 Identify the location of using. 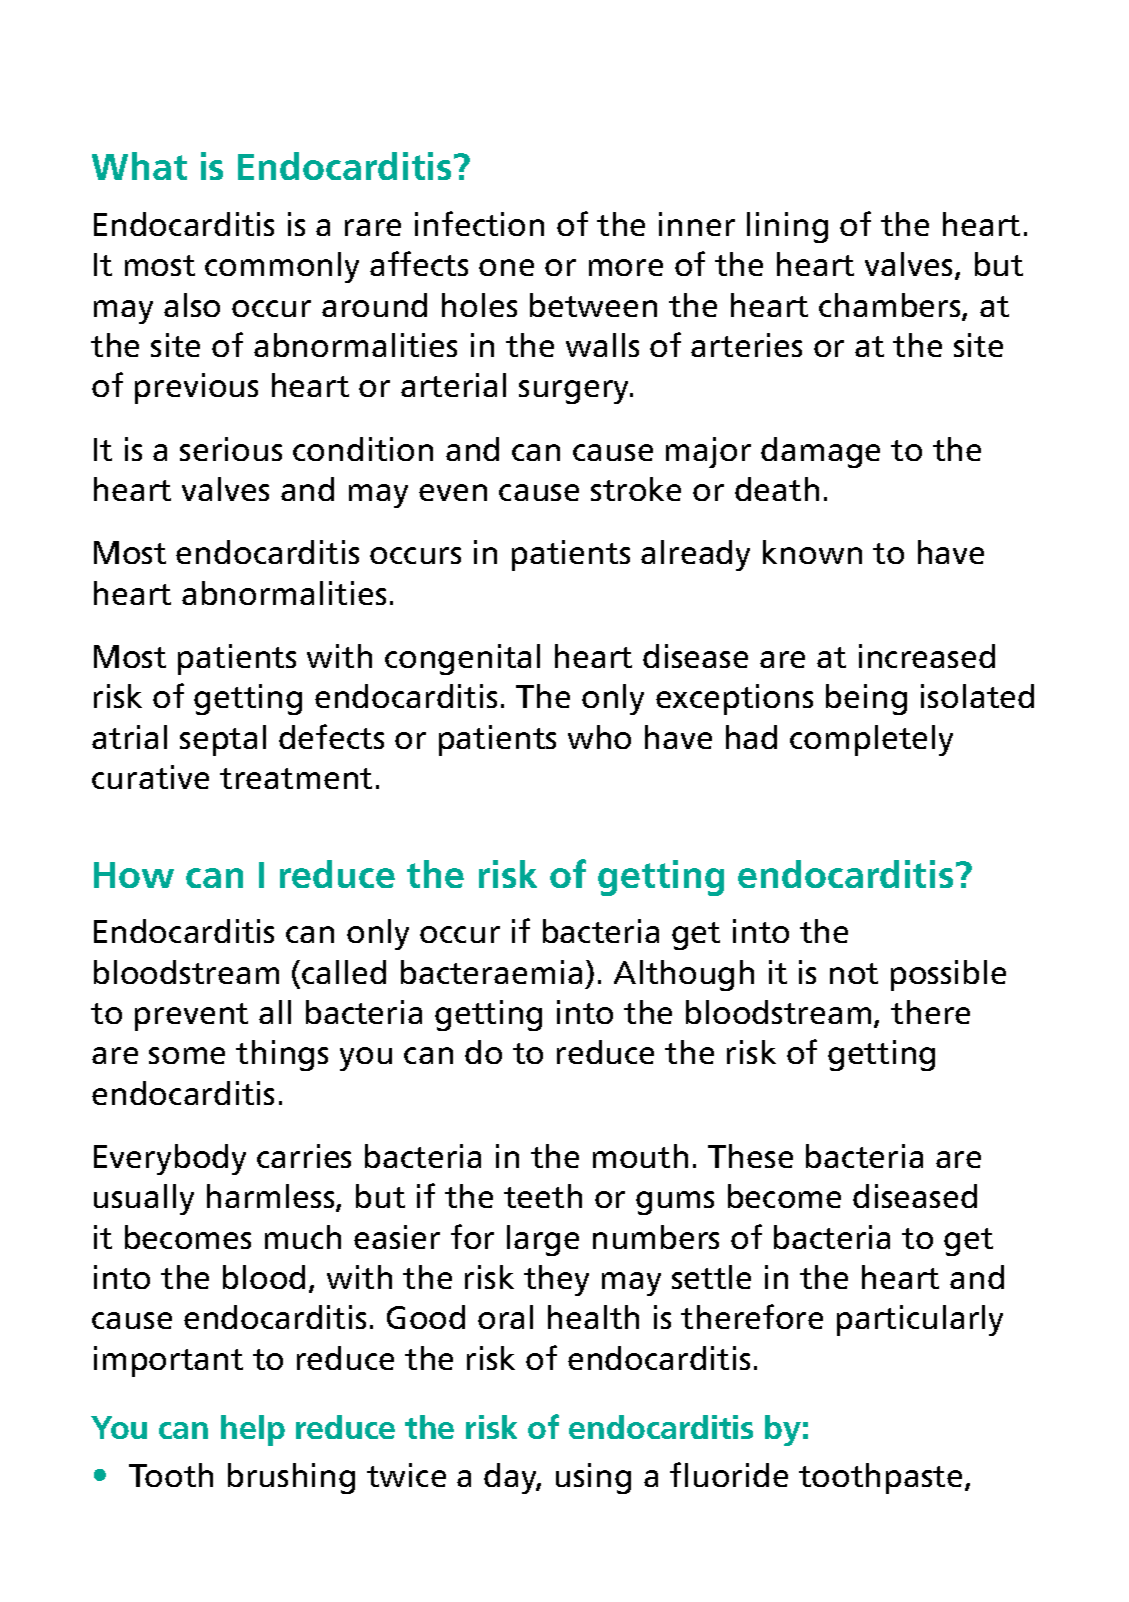
(593, 1478).
